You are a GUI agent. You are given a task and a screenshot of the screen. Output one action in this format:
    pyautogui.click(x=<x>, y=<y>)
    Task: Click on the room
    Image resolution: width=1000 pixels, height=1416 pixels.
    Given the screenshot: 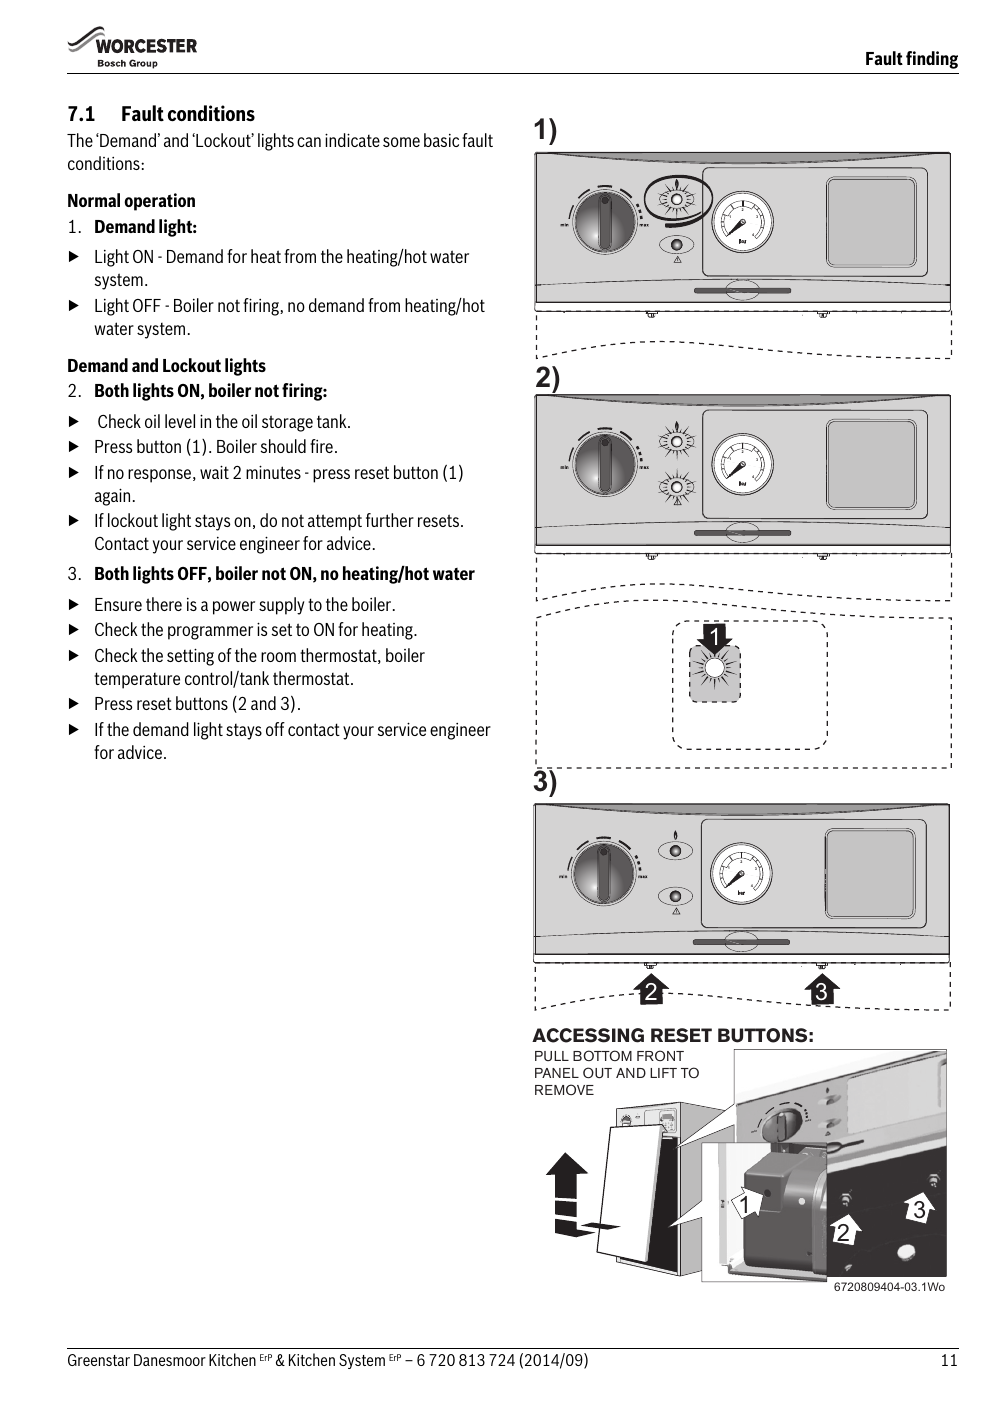 What is the action you would take?
    pyautogui.click(x=278, y=657)
